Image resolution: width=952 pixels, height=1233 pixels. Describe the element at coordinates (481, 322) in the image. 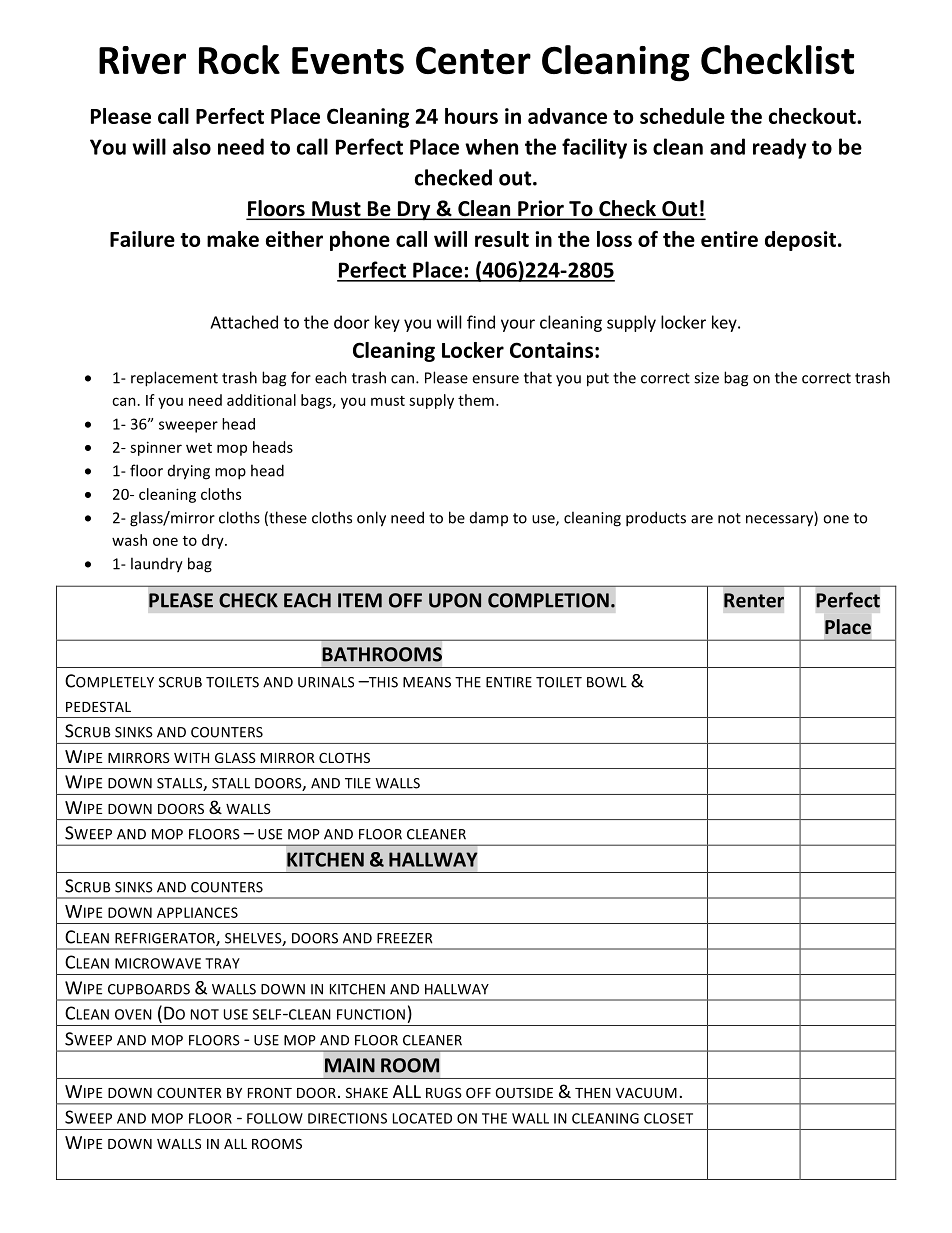

I see `find` at that location.
